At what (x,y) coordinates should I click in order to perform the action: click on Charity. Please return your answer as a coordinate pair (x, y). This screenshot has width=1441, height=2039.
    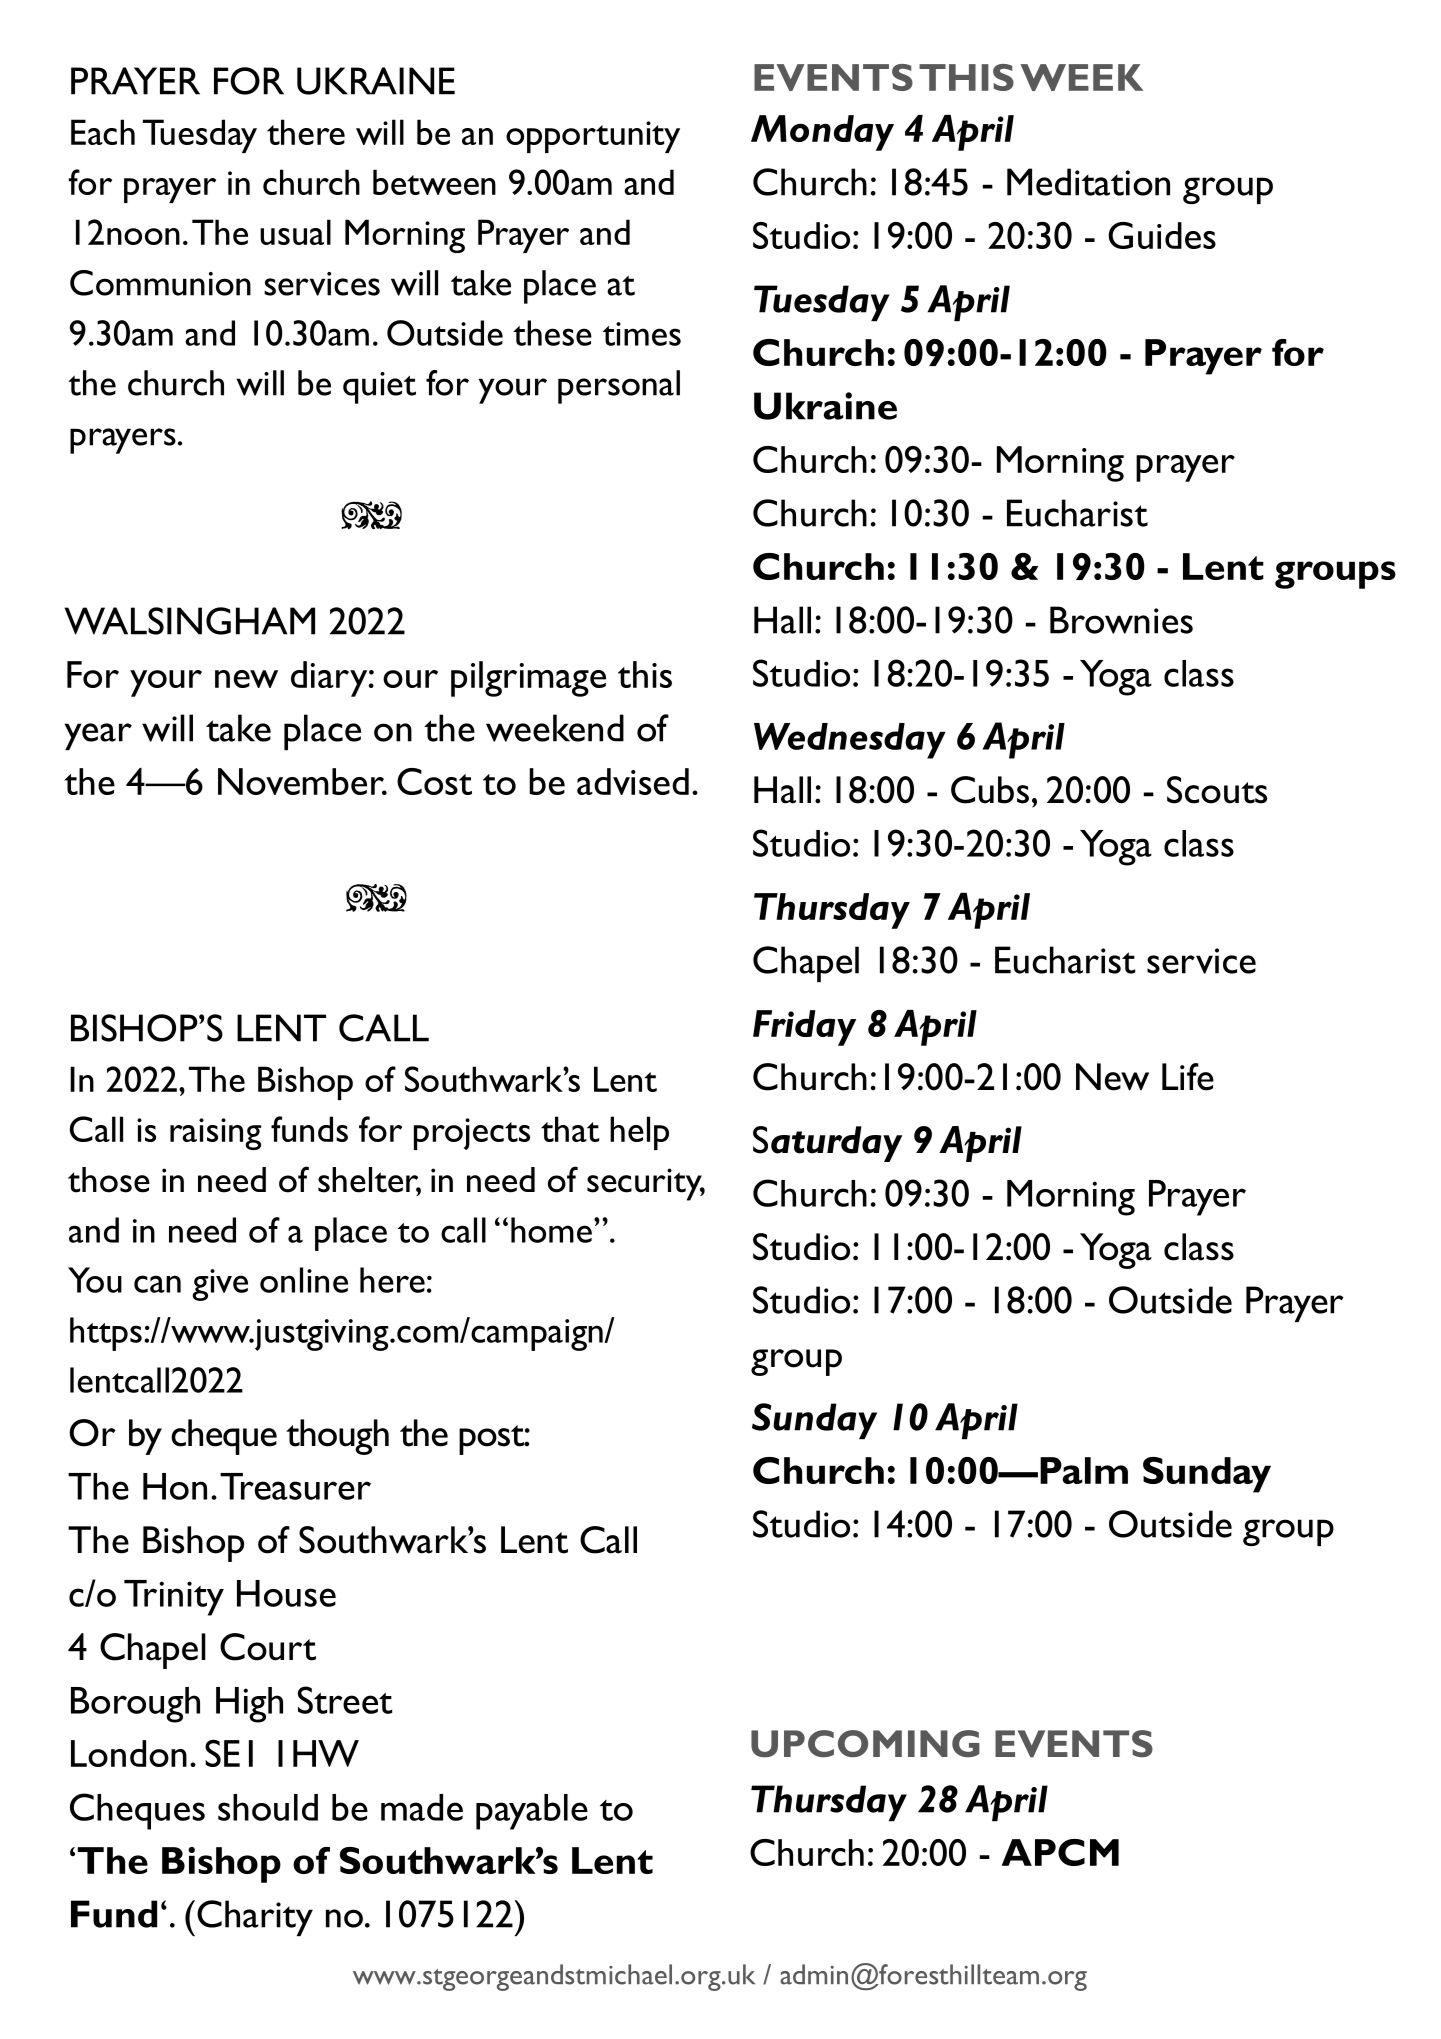
    Looking at the image, I should click on (255, 1918).
